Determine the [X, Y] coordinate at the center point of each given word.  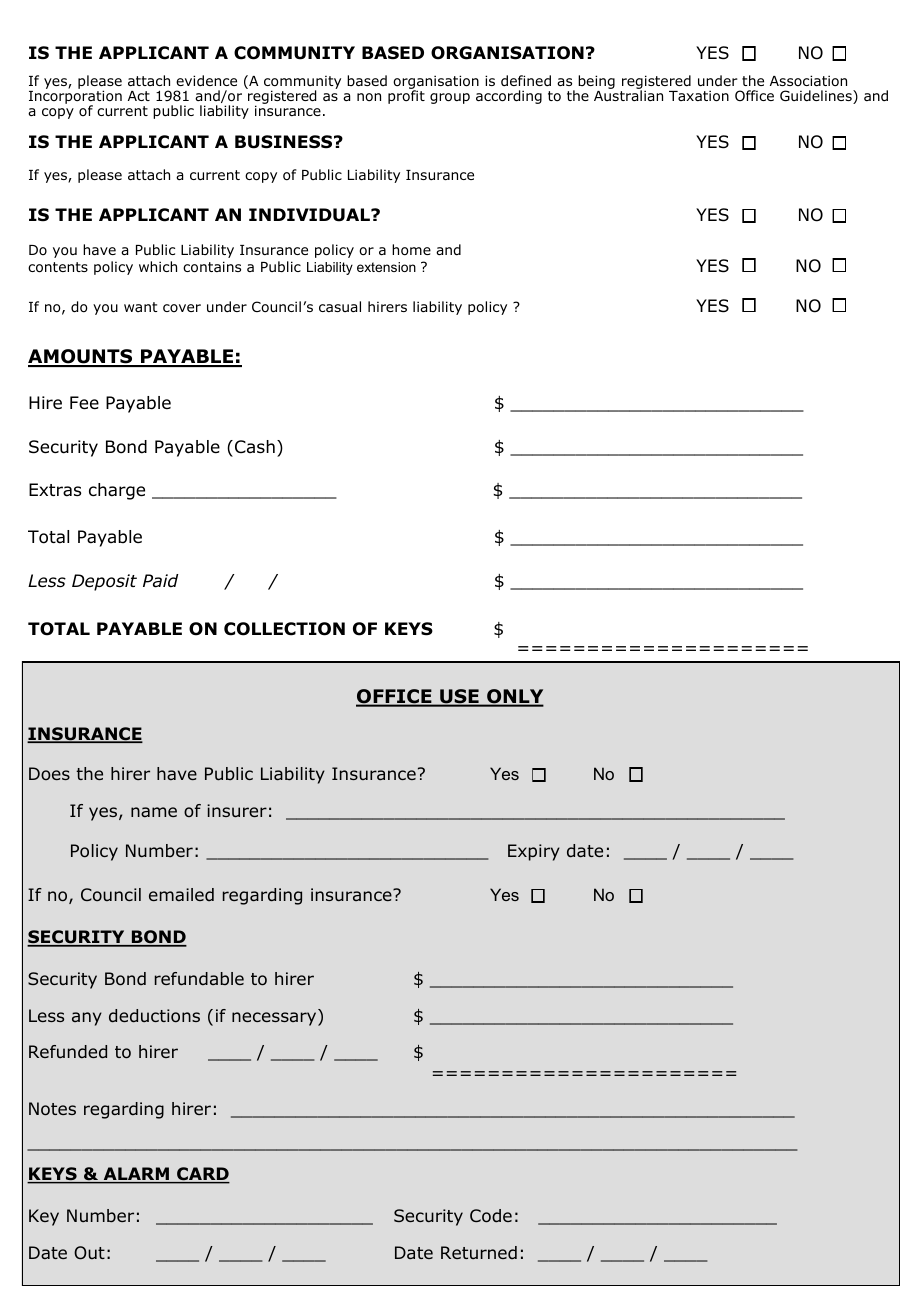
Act [139, 96]
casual [340, 306]
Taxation [699, 96]
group [450, 98]
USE [459, 697]
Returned [479, 1252]
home [411, 250]
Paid [160, 581]
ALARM [136, 1175]
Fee [84, 403]
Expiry [534, 852]
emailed [181, 894]
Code [491, 1216]
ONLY [514, 697]
